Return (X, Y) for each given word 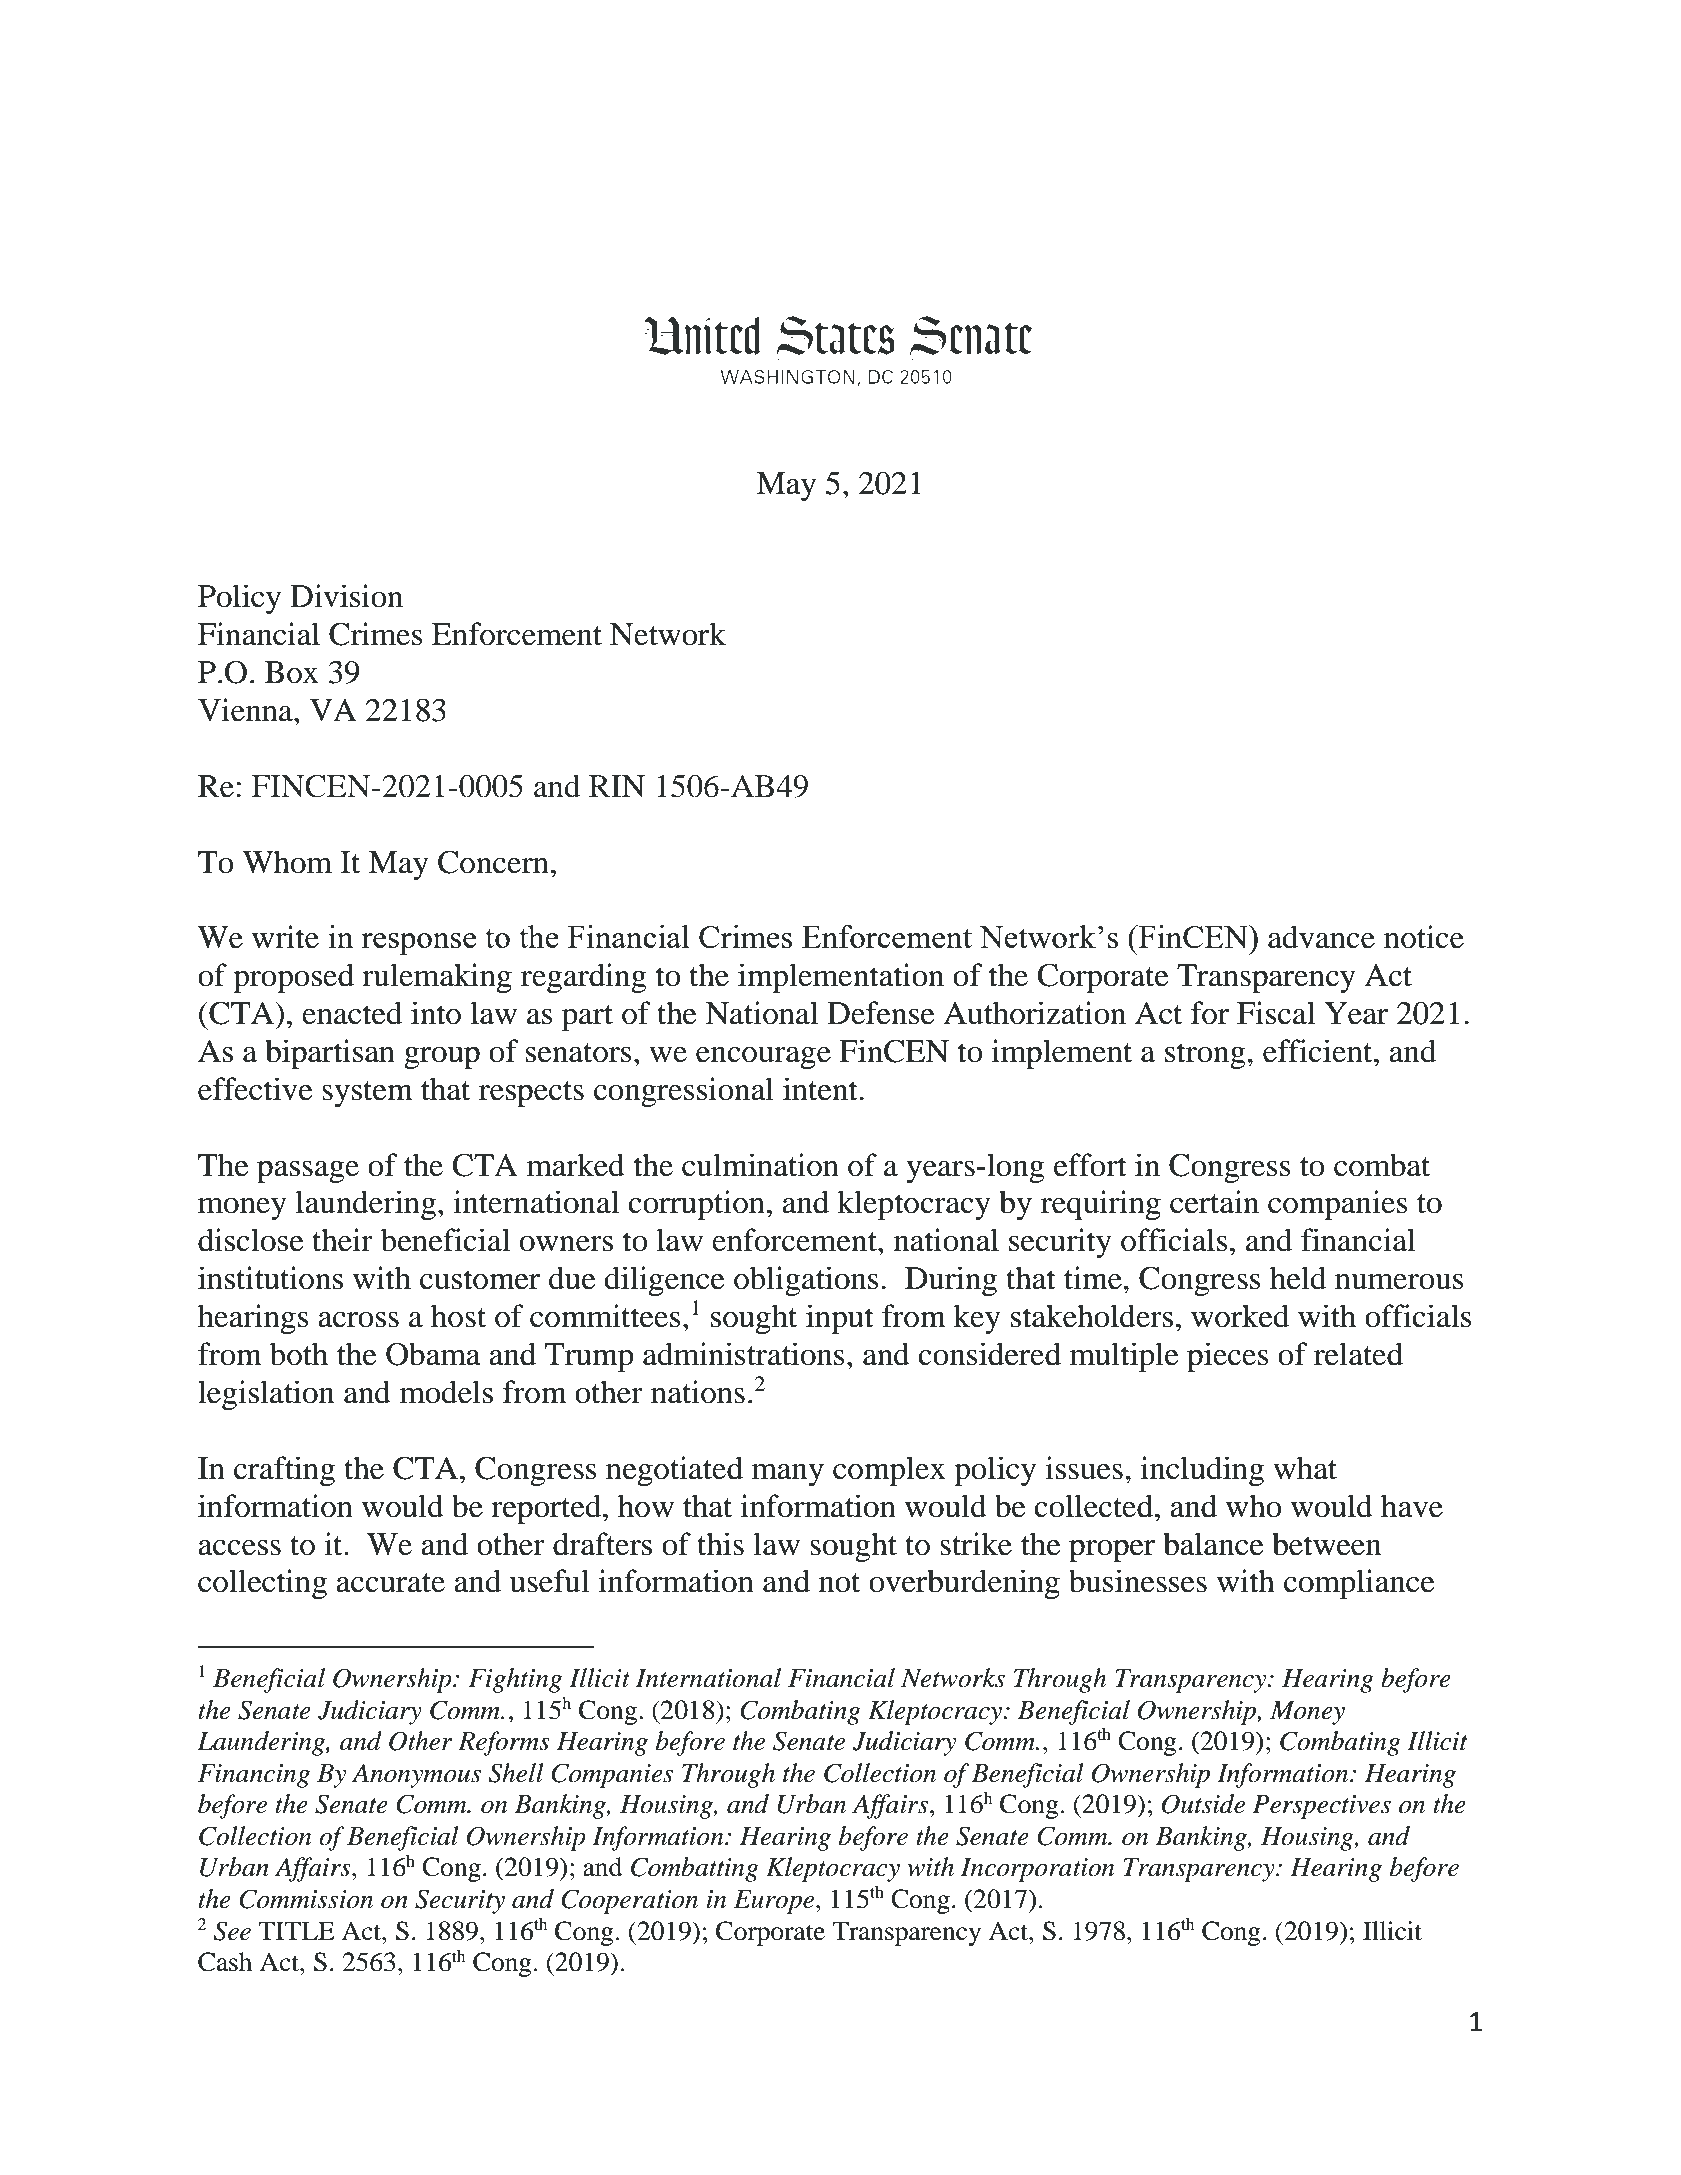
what (1305, 1468)
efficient (1319, 1051)
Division (346, 596)
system (367, 1094)
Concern (493, 862)
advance (1321, 937)
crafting (284, 1471)
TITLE (296, 1930)
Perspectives (1322, 1807)
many (788, 1475)
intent (820, 1089)
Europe (775, 1902)
